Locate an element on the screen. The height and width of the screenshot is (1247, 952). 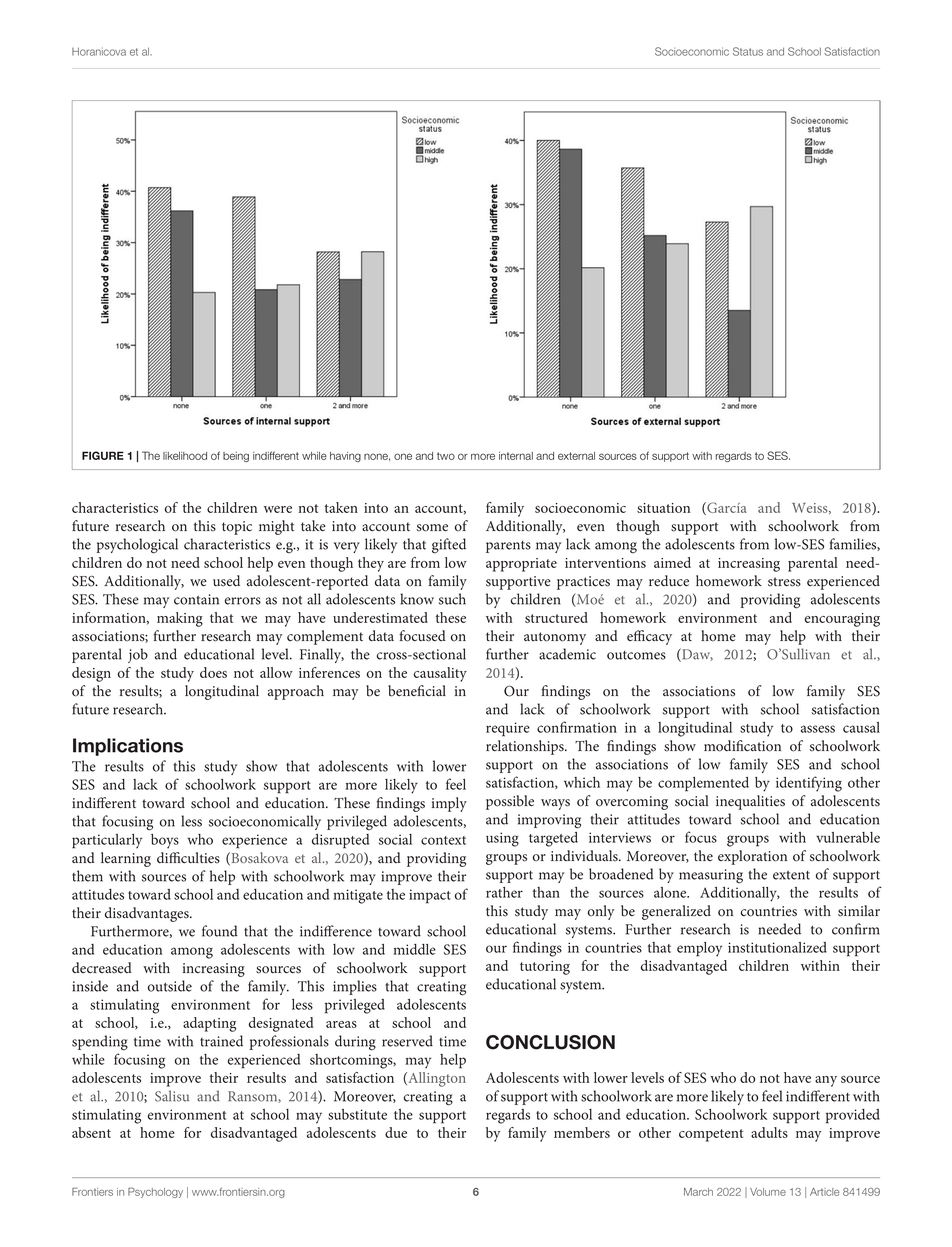
likelihood is located at coordinates (185, 456).
